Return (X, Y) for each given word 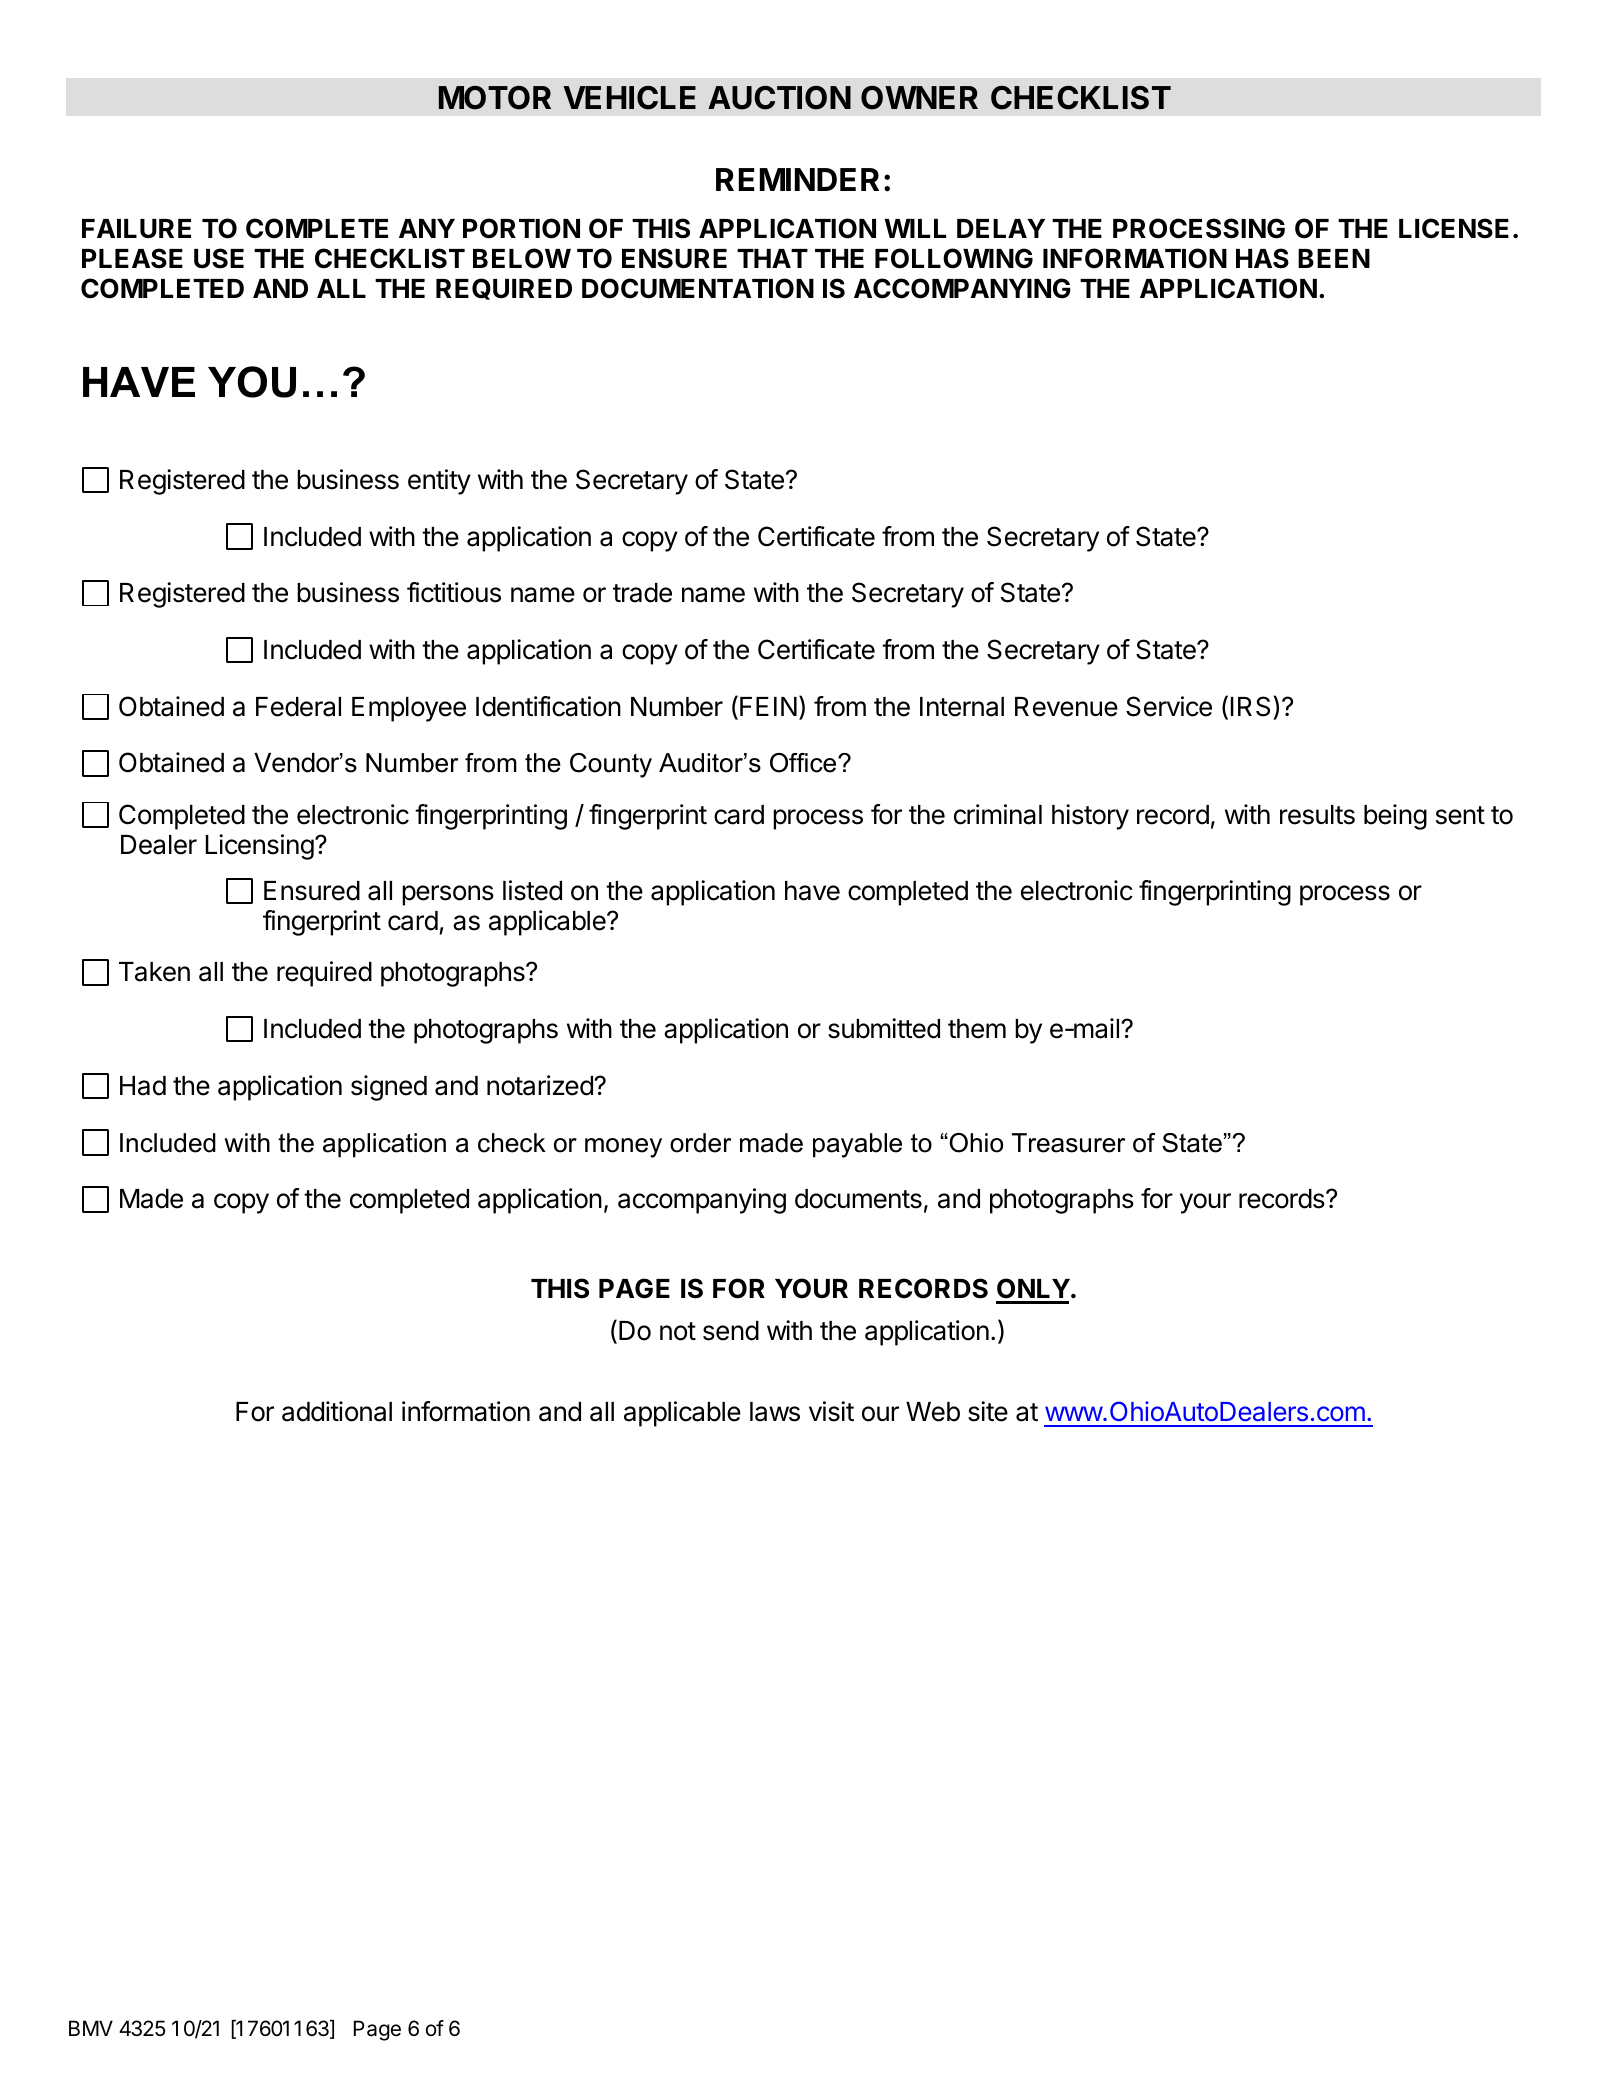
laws (775, 1412)
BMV (91, 2028)
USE (219, 258)
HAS (1262, 258)
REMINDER (797, 179)
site (988, 1411)
